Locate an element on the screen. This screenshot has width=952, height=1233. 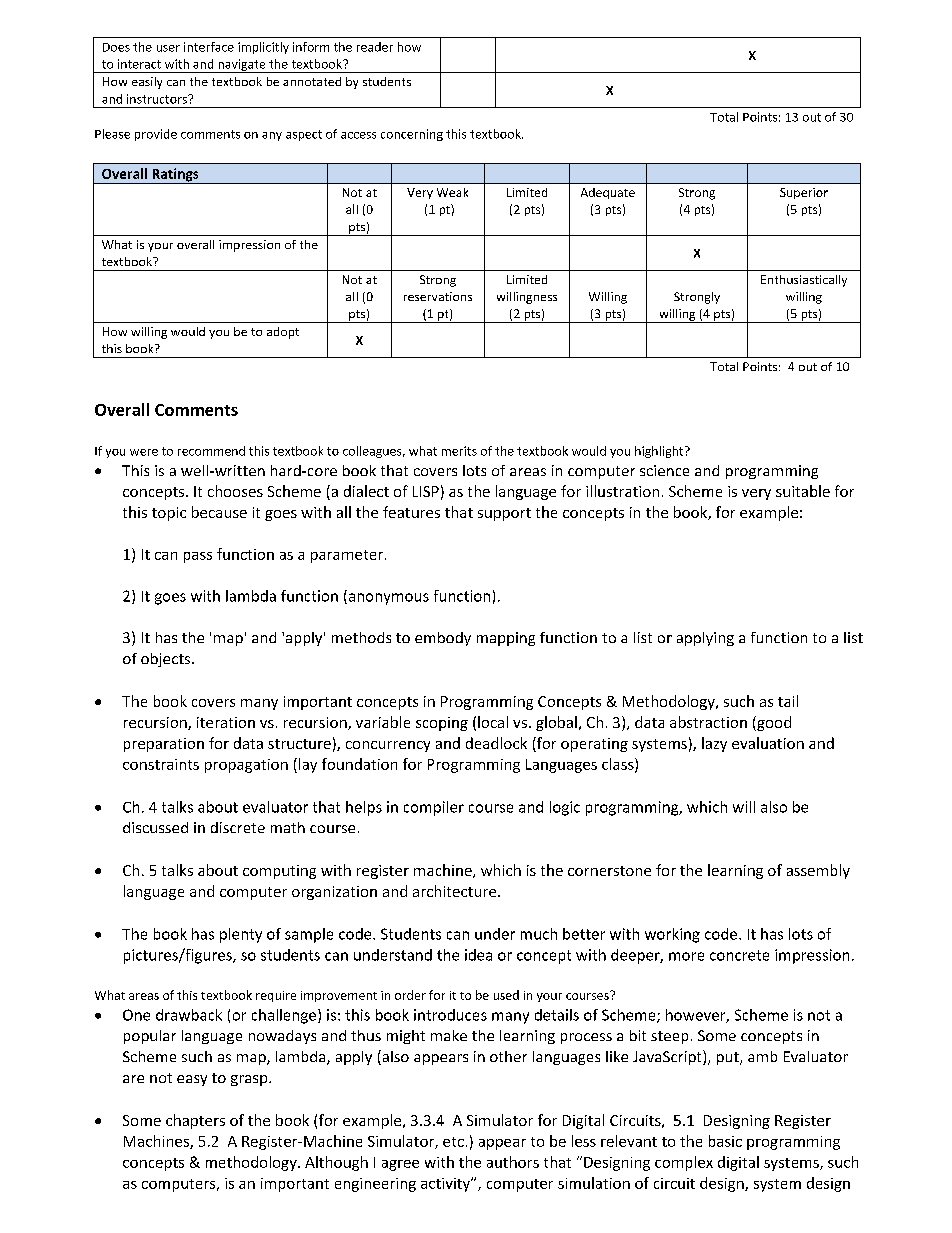
interface is located at coordinates (209, 47).
